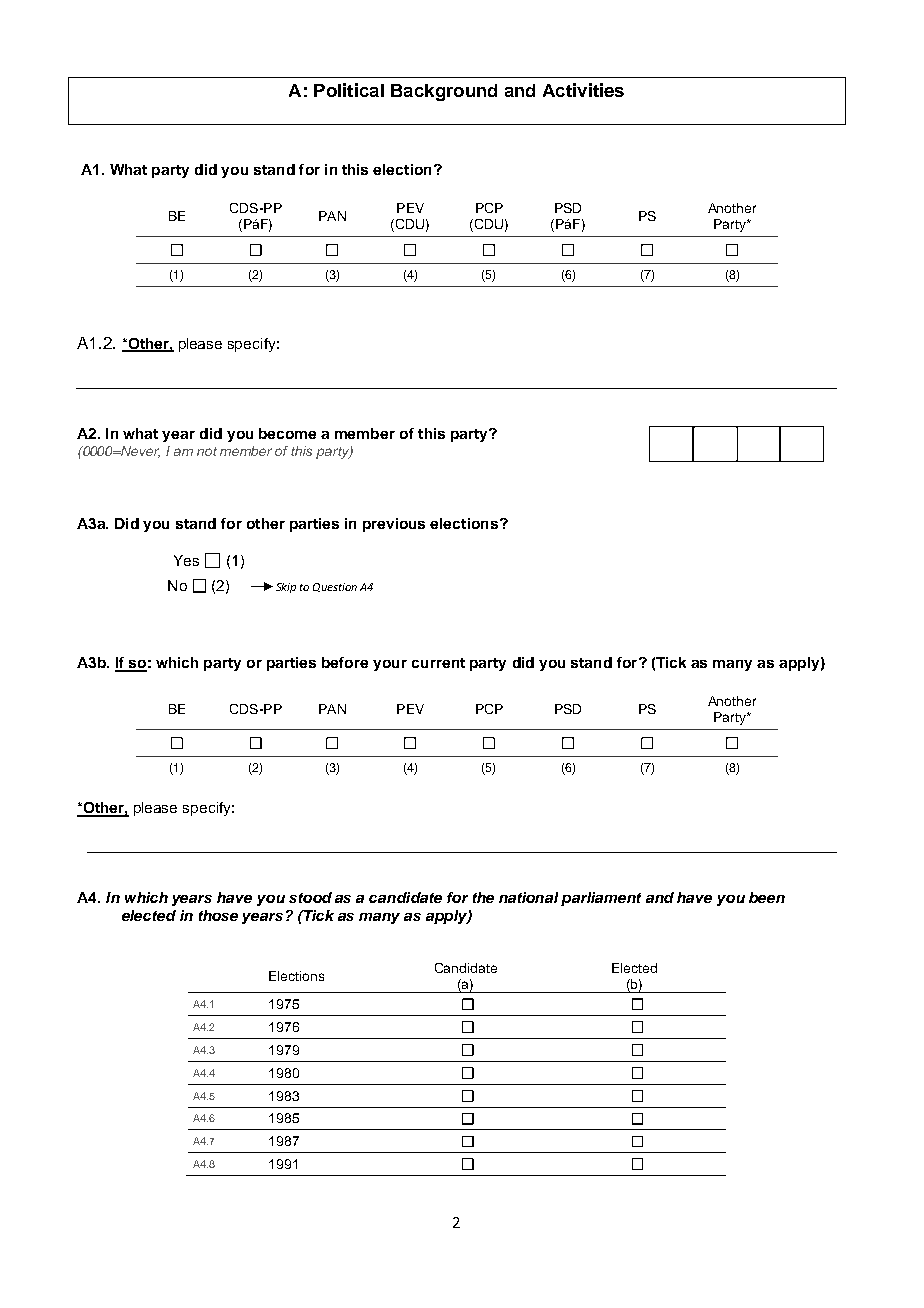 This page has height=1308, width=924. I want to click on become, so click(287, 433).
